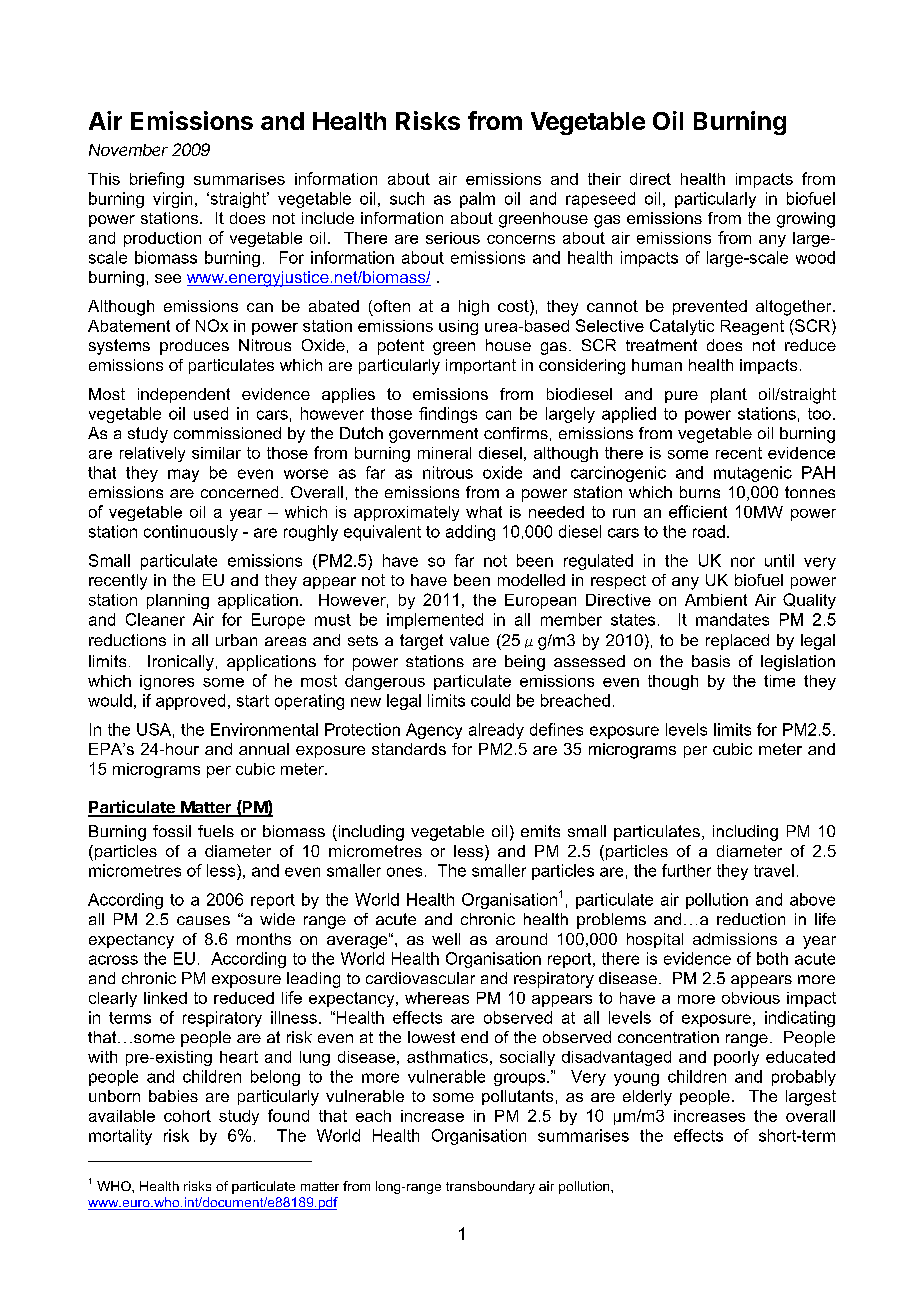  Describe the element at coordinates (469, 640) in the screenshot. I see `value` at that location.
